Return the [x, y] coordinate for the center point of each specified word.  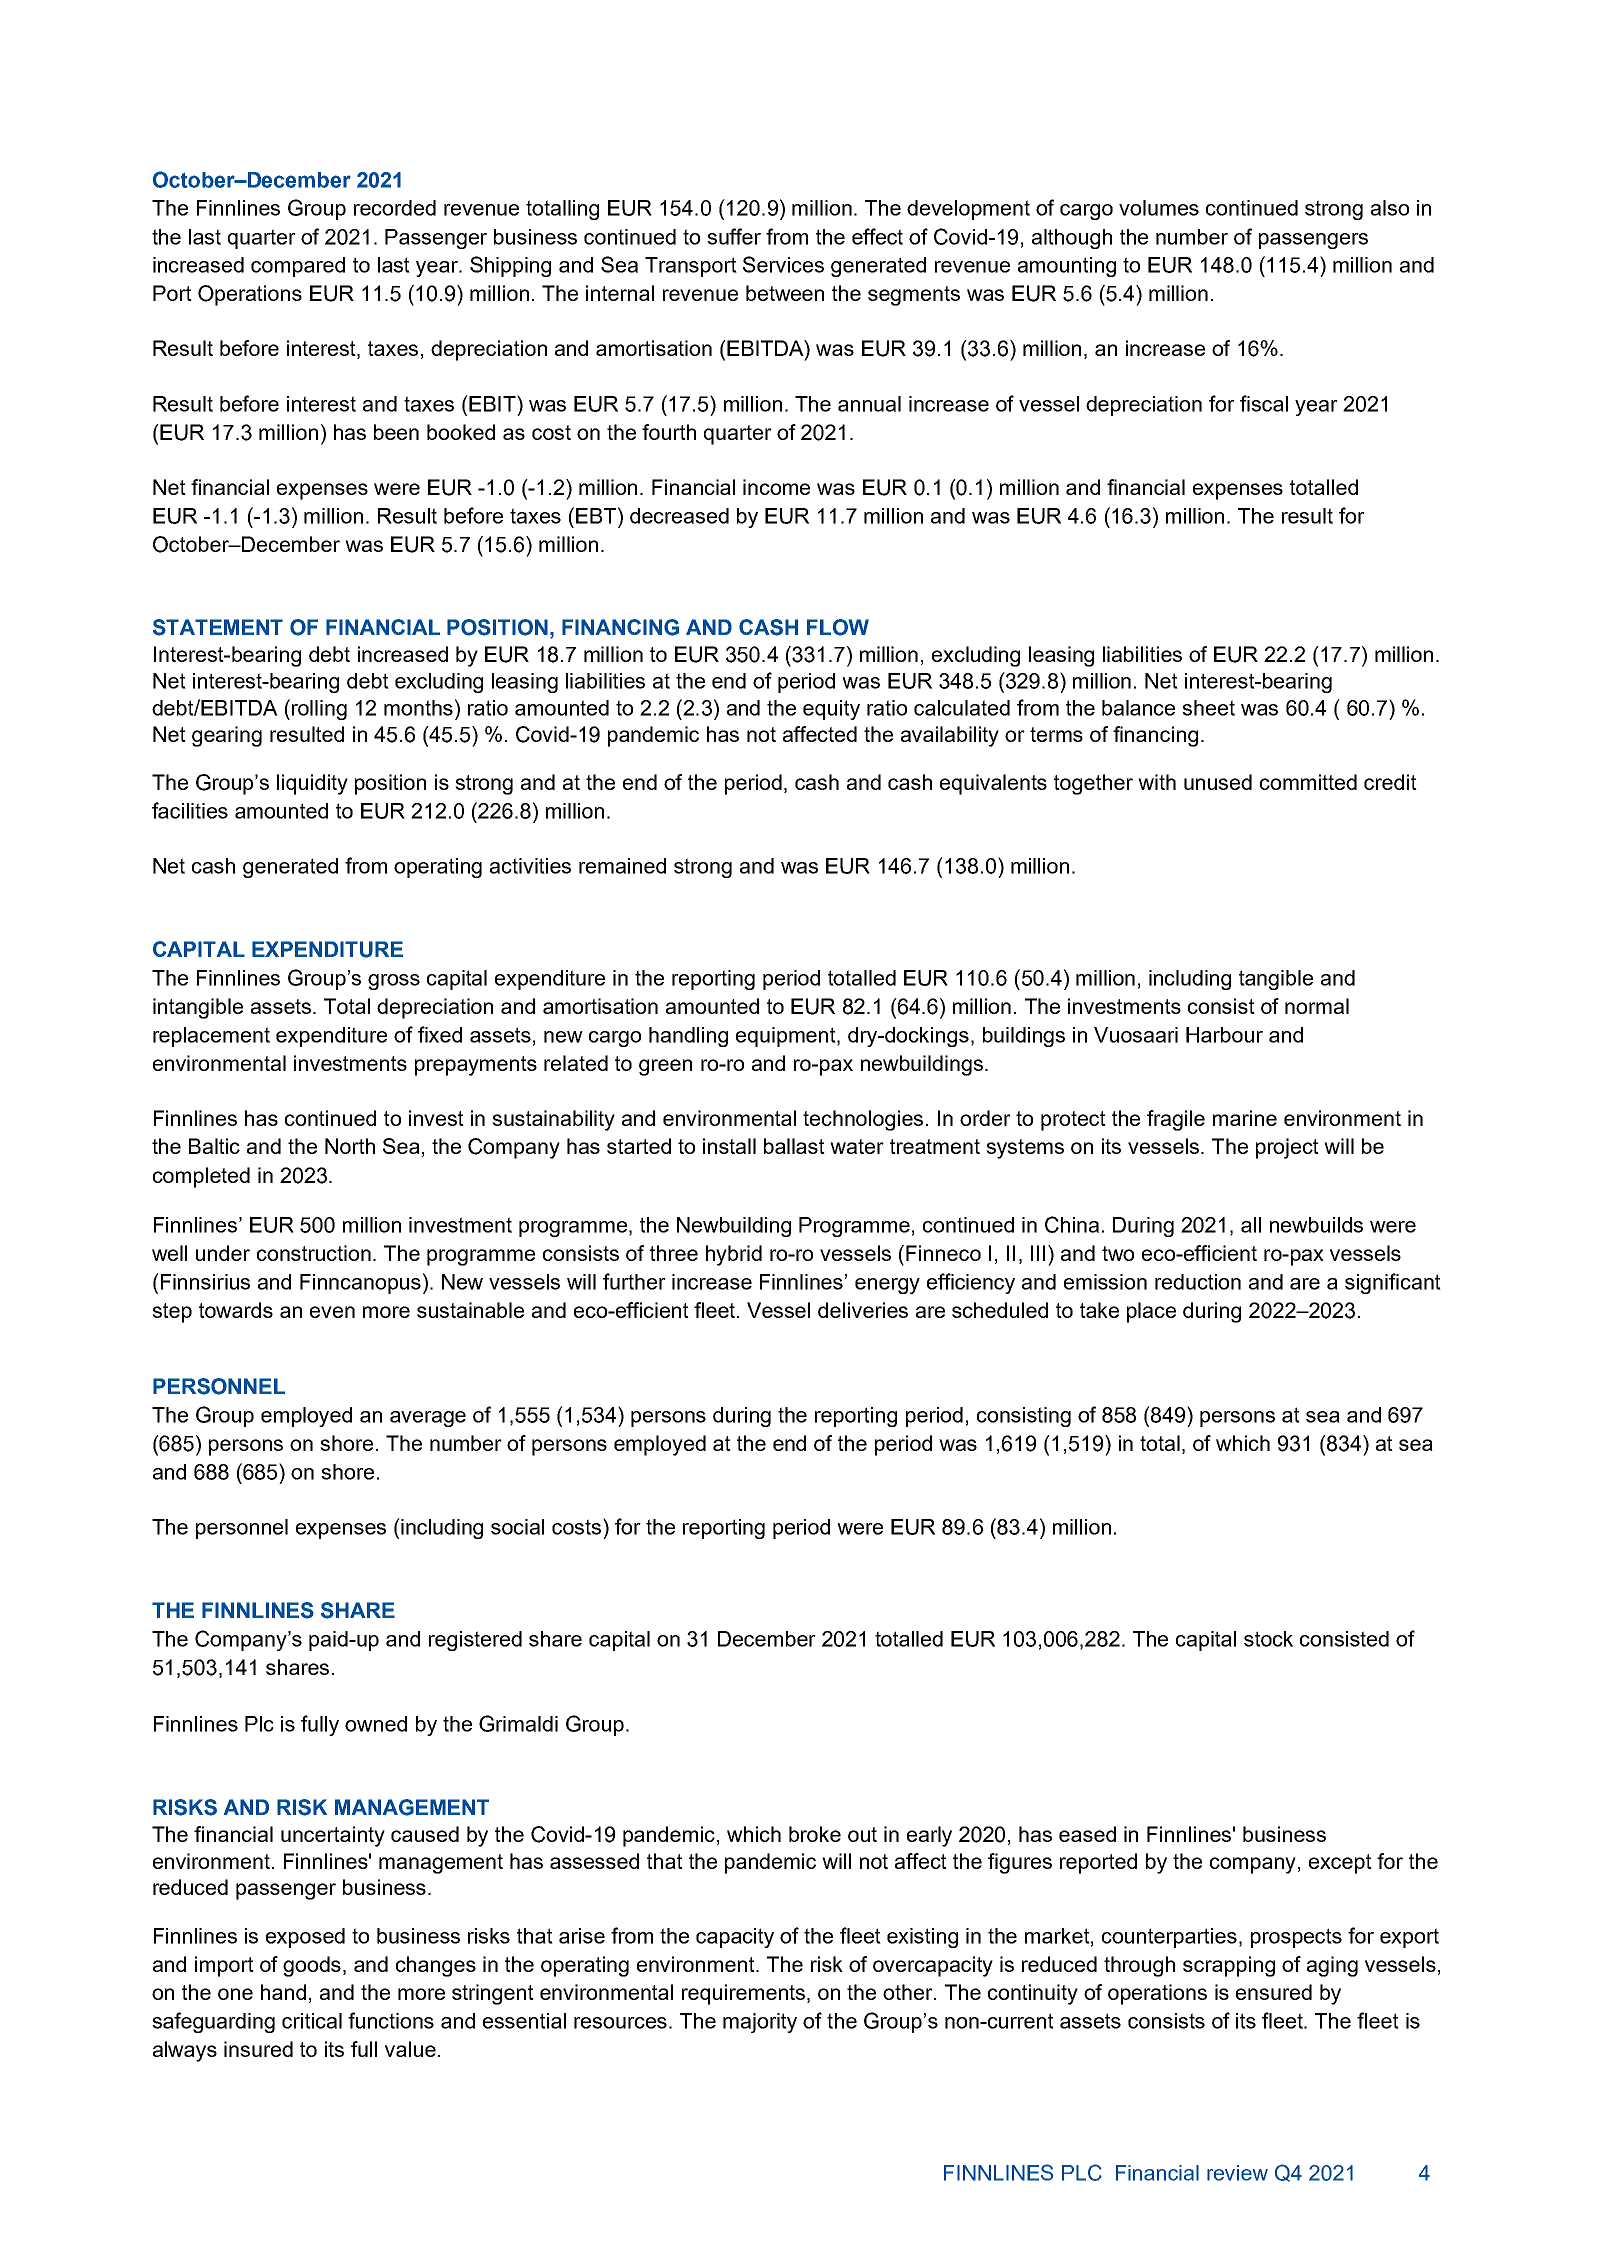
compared [298, 267]
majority [760, 2023]
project [1287, 1148]
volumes [1159, 208]
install [729, 1146]
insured [258, 2049]
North [350, 1146]
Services [783, 264]
